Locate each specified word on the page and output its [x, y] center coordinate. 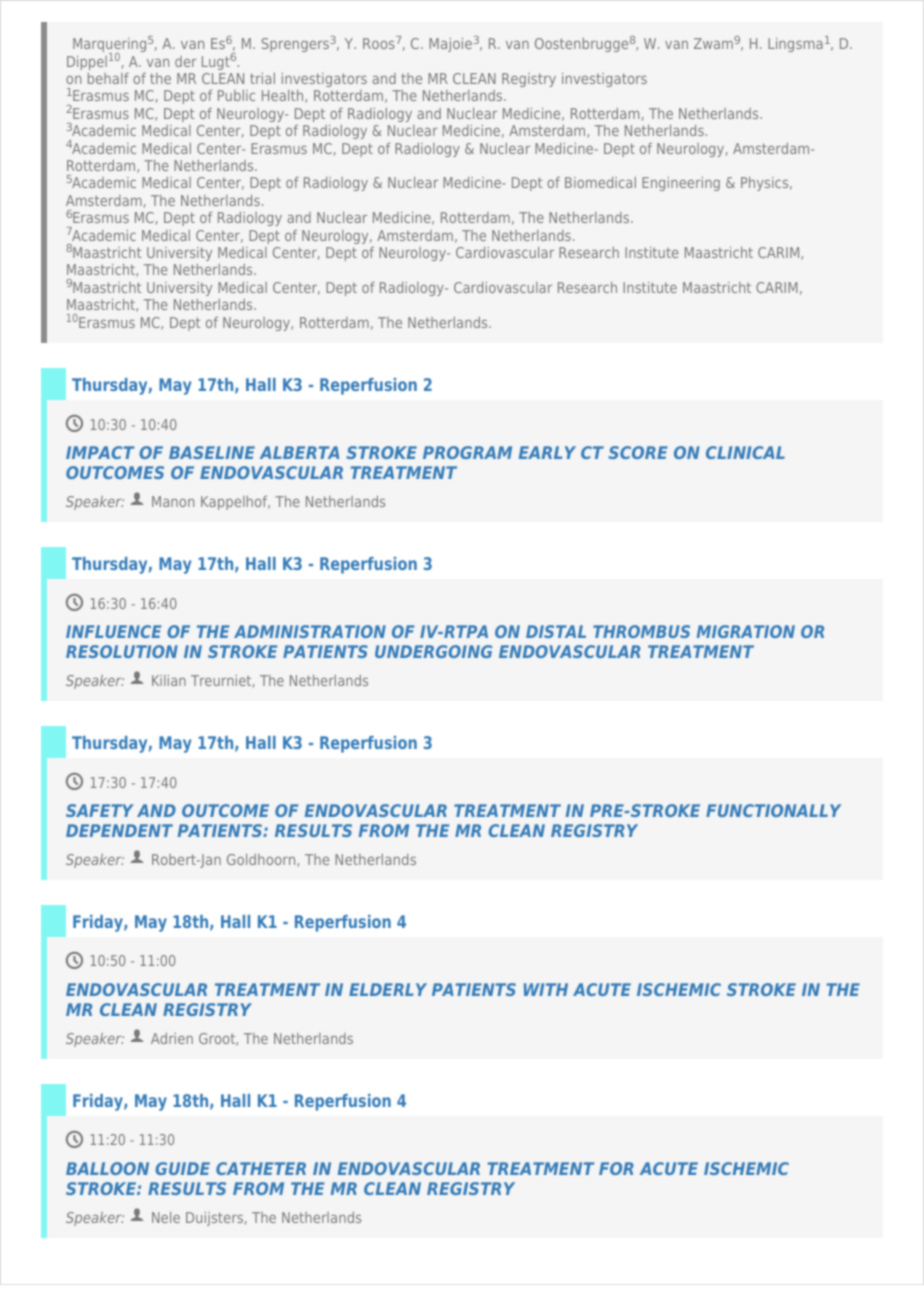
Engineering [681, 184]
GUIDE [182, 1168]
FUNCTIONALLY [773, 810]
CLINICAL [745, 452]
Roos [379, 43]
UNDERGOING [433, 651]
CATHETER [261, 1168]
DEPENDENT [119, 830]
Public [236, 95]
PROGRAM [467, 452]
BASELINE [212, 452]
